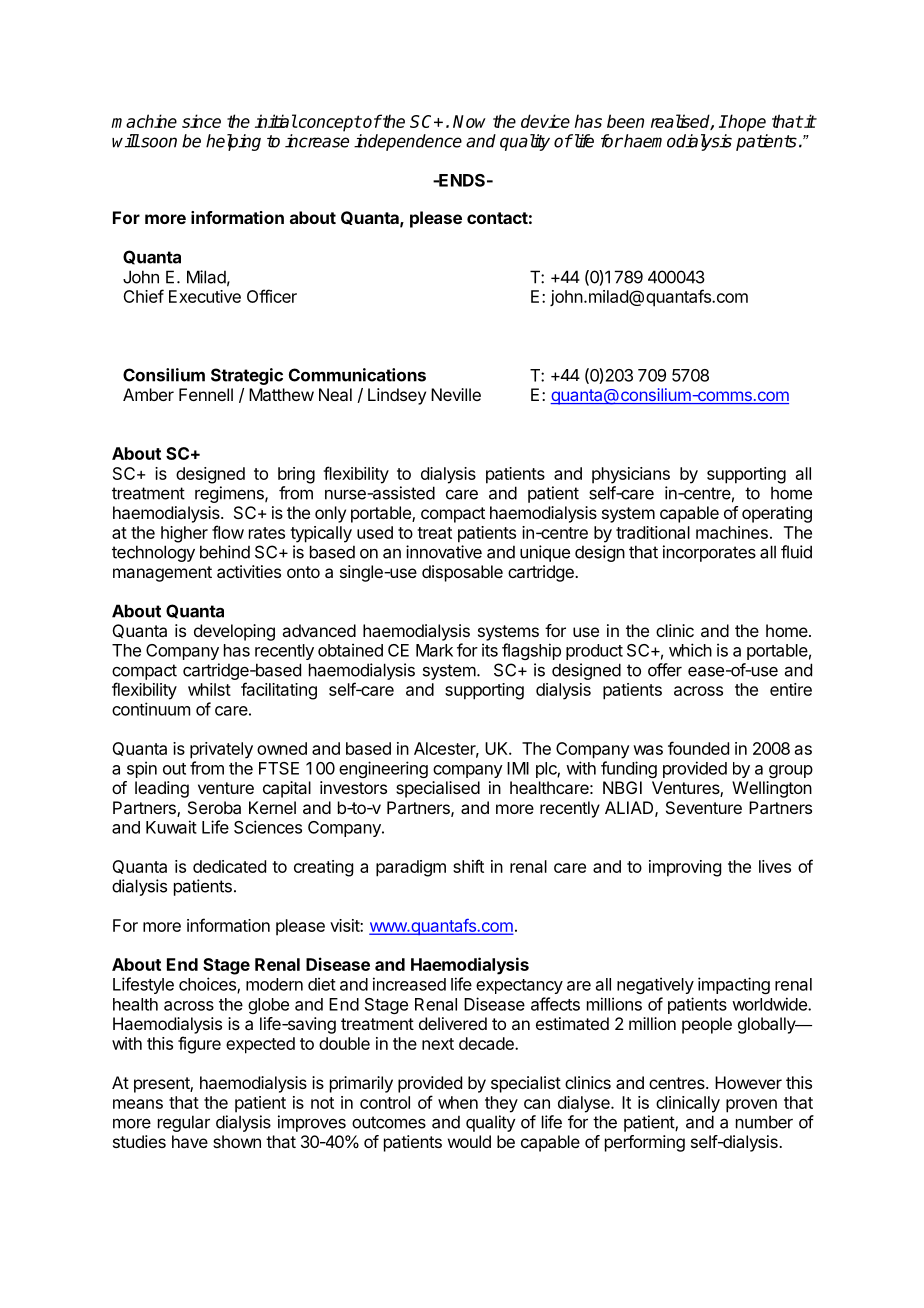  Describe the element at coordinates (234, 632) in the screenshot. I see `developing` at that location.
